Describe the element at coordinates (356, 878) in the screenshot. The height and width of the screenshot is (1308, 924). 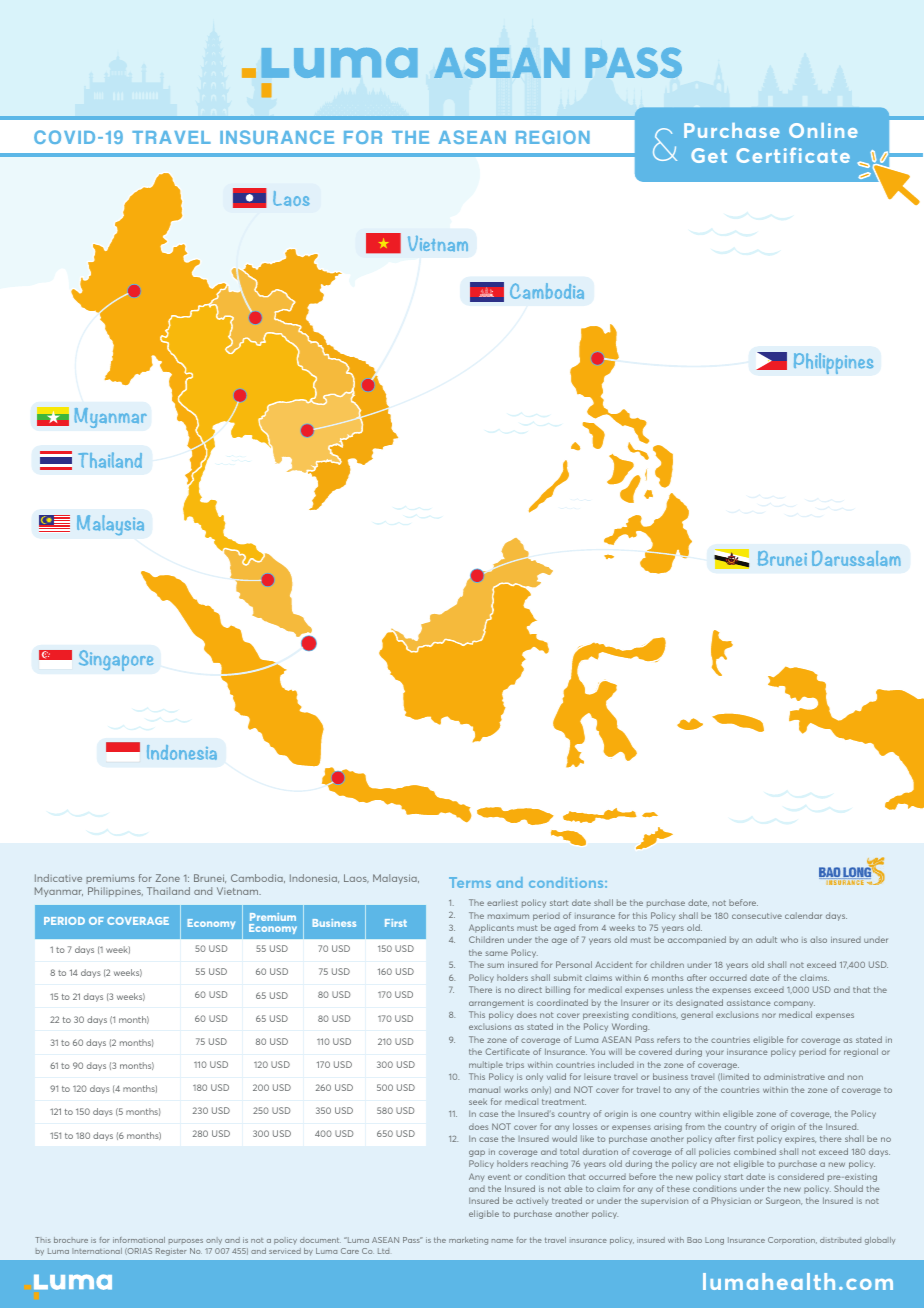
I see `Laos` at that location.
